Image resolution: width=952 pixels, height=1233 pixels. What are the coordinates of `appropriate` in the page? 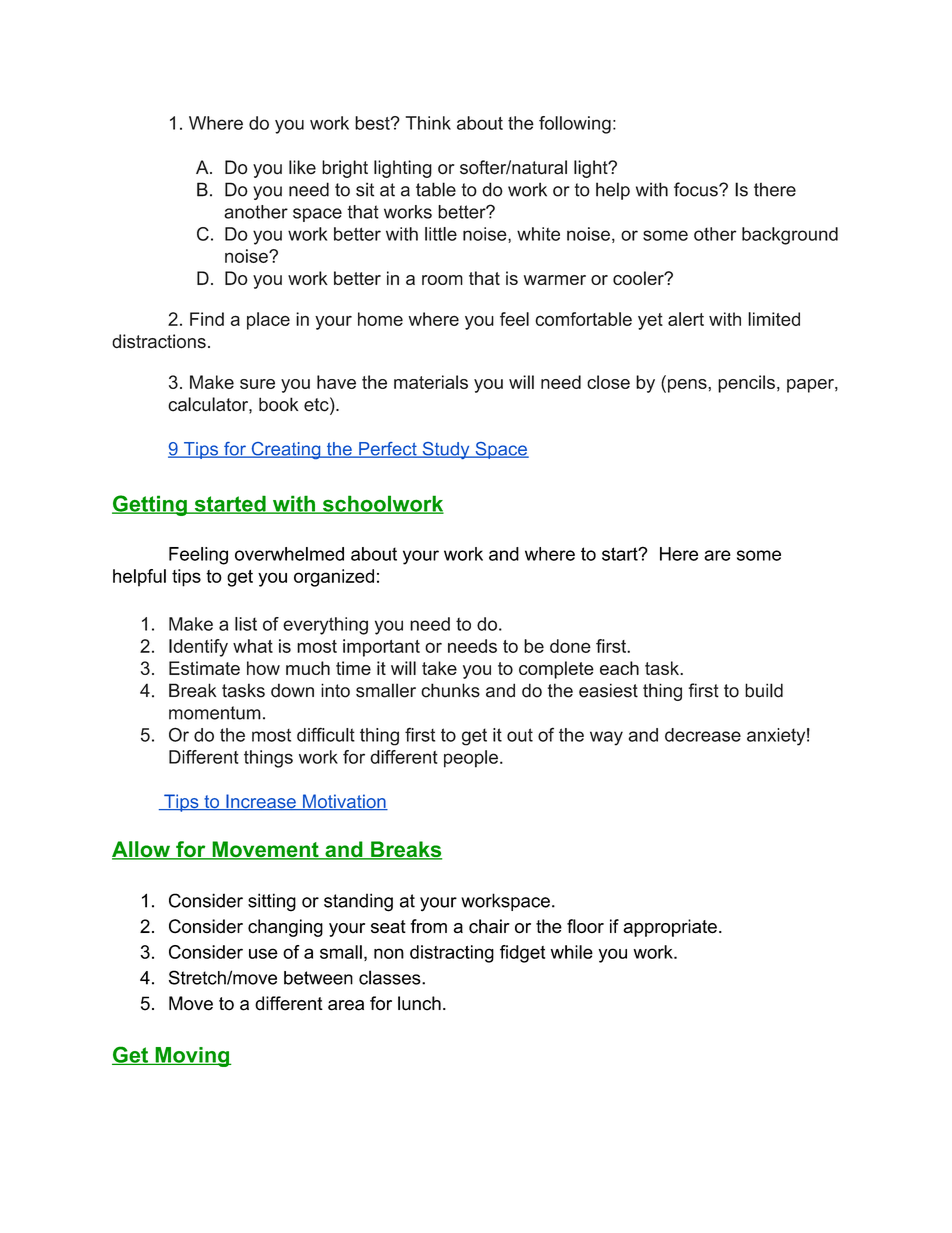 It's located at (670, 928).
